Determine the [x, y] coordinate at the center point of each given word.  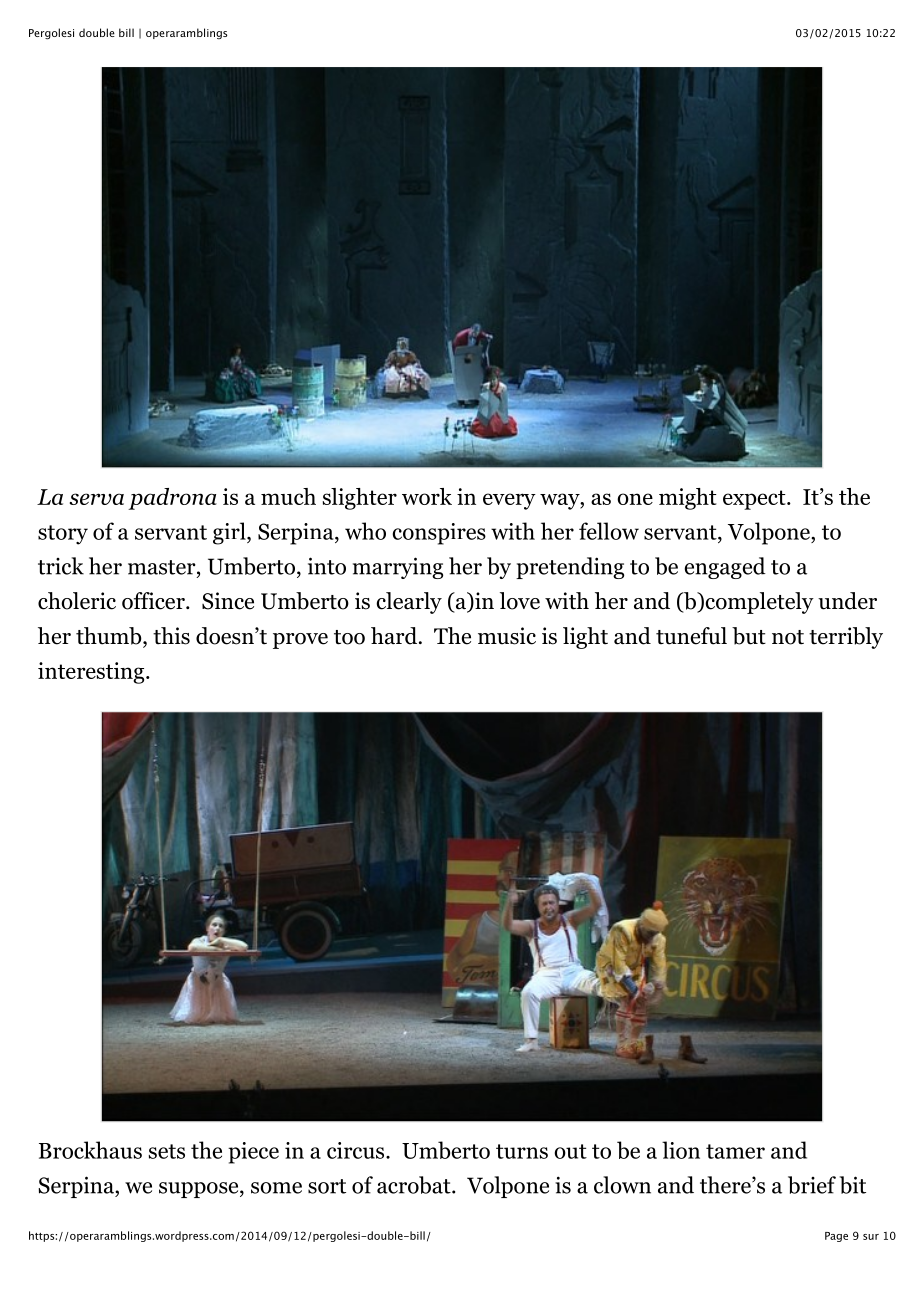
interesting [92, 673]
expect [755, 500]
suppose [200, 1190]
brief [812, 1185]
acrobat [415, 1185]
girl [230, 533]
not [788, 637]
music [507, 636]
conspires [439, 534]
